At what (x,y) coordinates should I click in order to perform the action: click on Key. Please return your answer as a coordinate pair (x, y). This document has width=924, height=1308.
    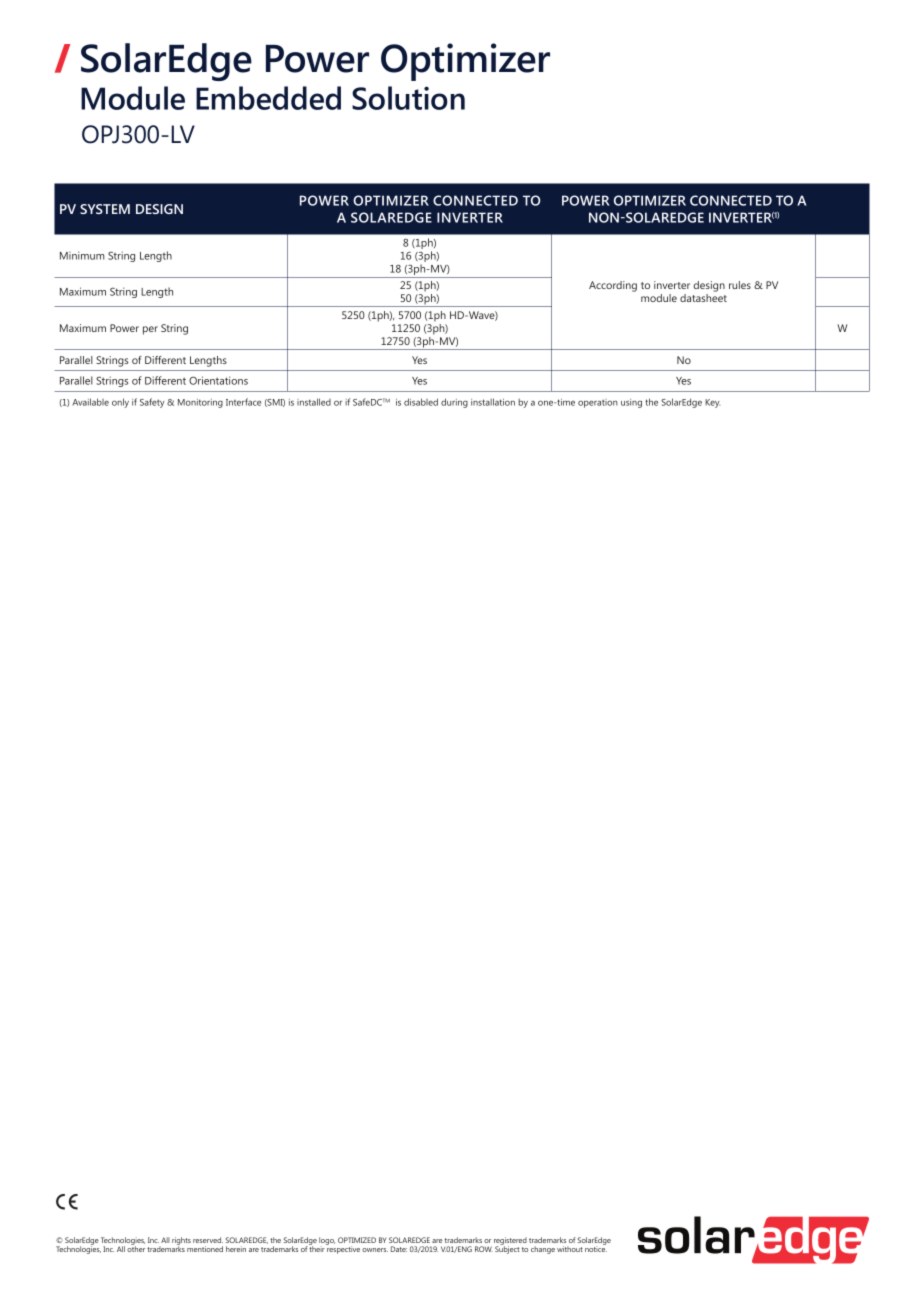
    Looking at the image, I should click on (712, 403).
